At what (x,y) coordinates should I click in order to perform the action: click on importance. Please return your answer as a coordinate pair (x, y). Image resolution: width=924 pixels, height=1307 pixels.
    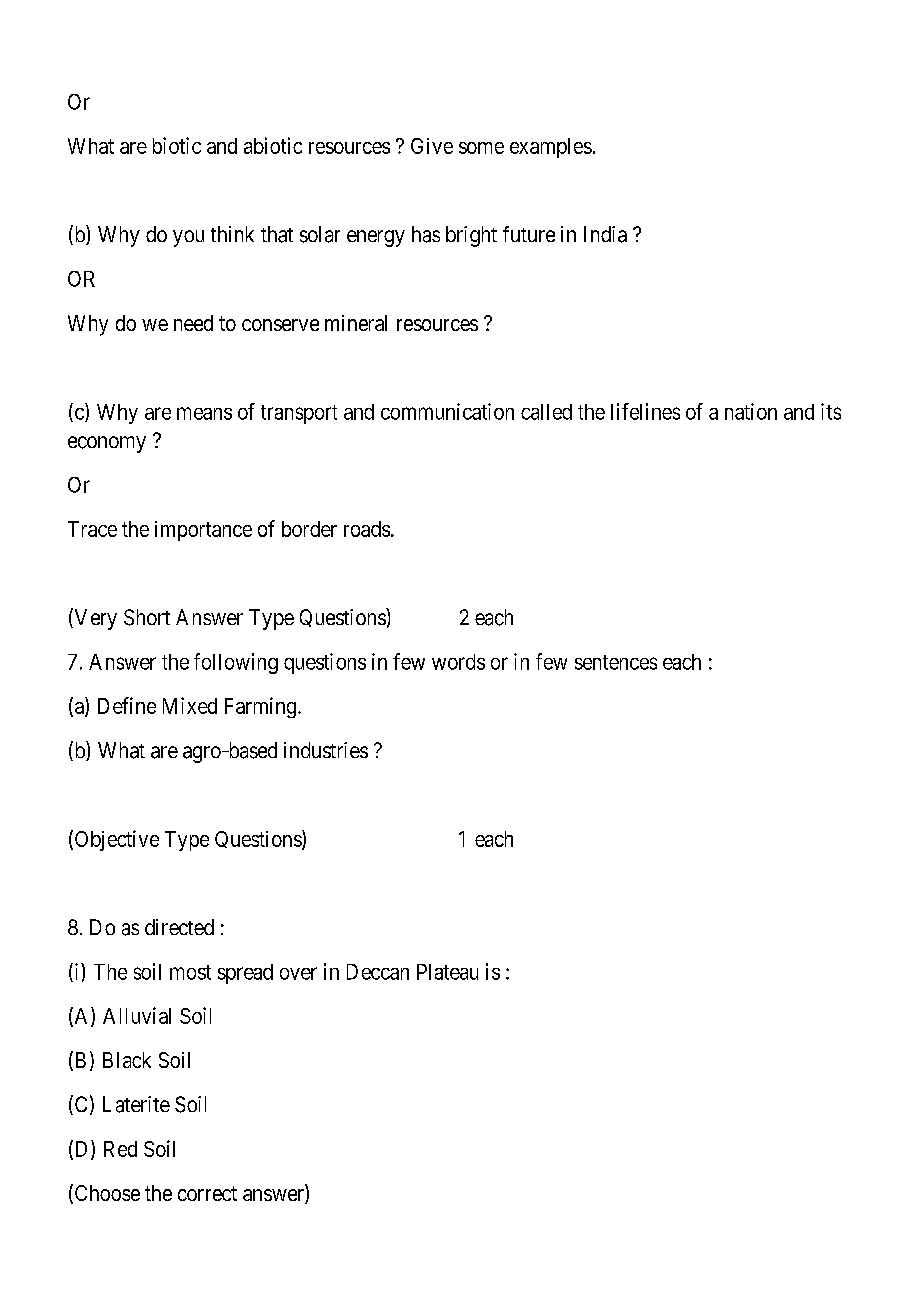
    Looking at the image, I should click on (203, 531).
